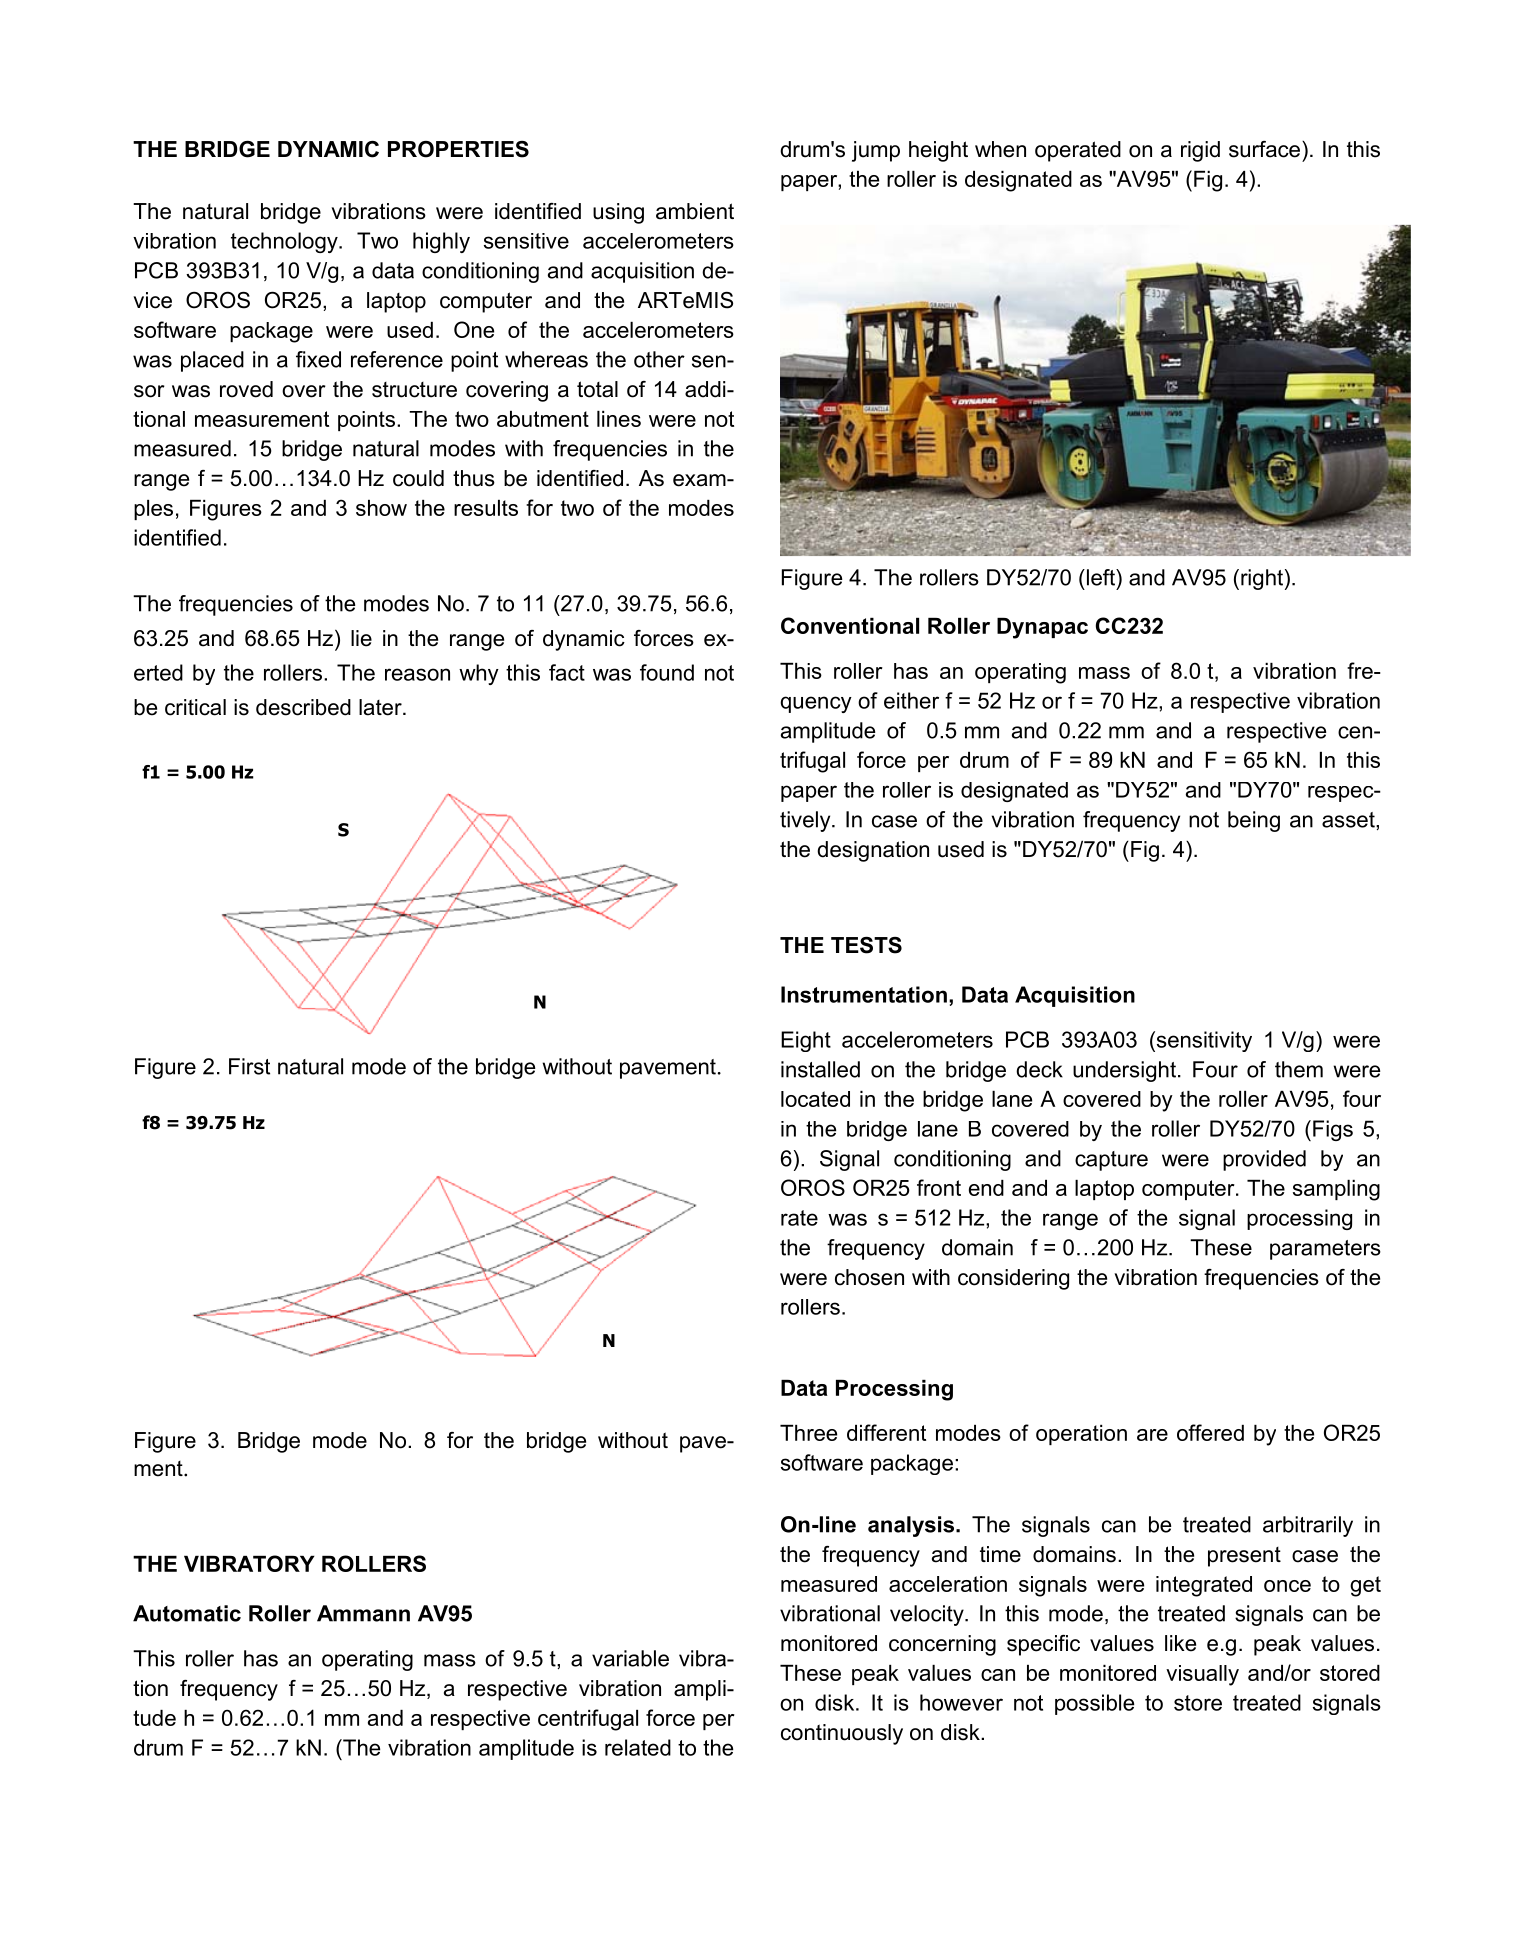  What do you see at coordinates (1254, 821) in the screenshot?
I see `being` at bounding box center [1254, 821].
